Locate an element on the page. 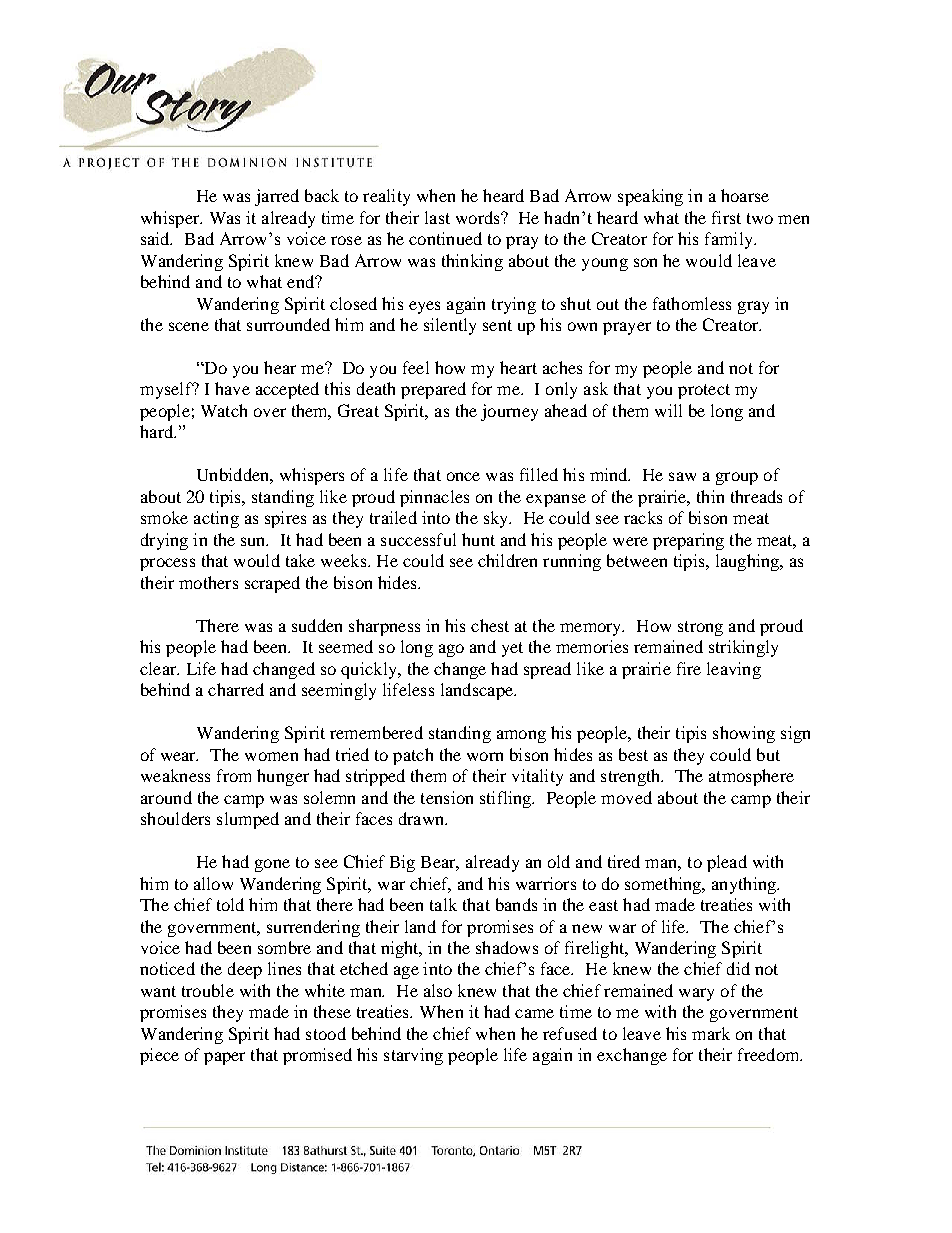 The width and height of the document is (952, 1233). stifling is located at coordinates (507, 799).
